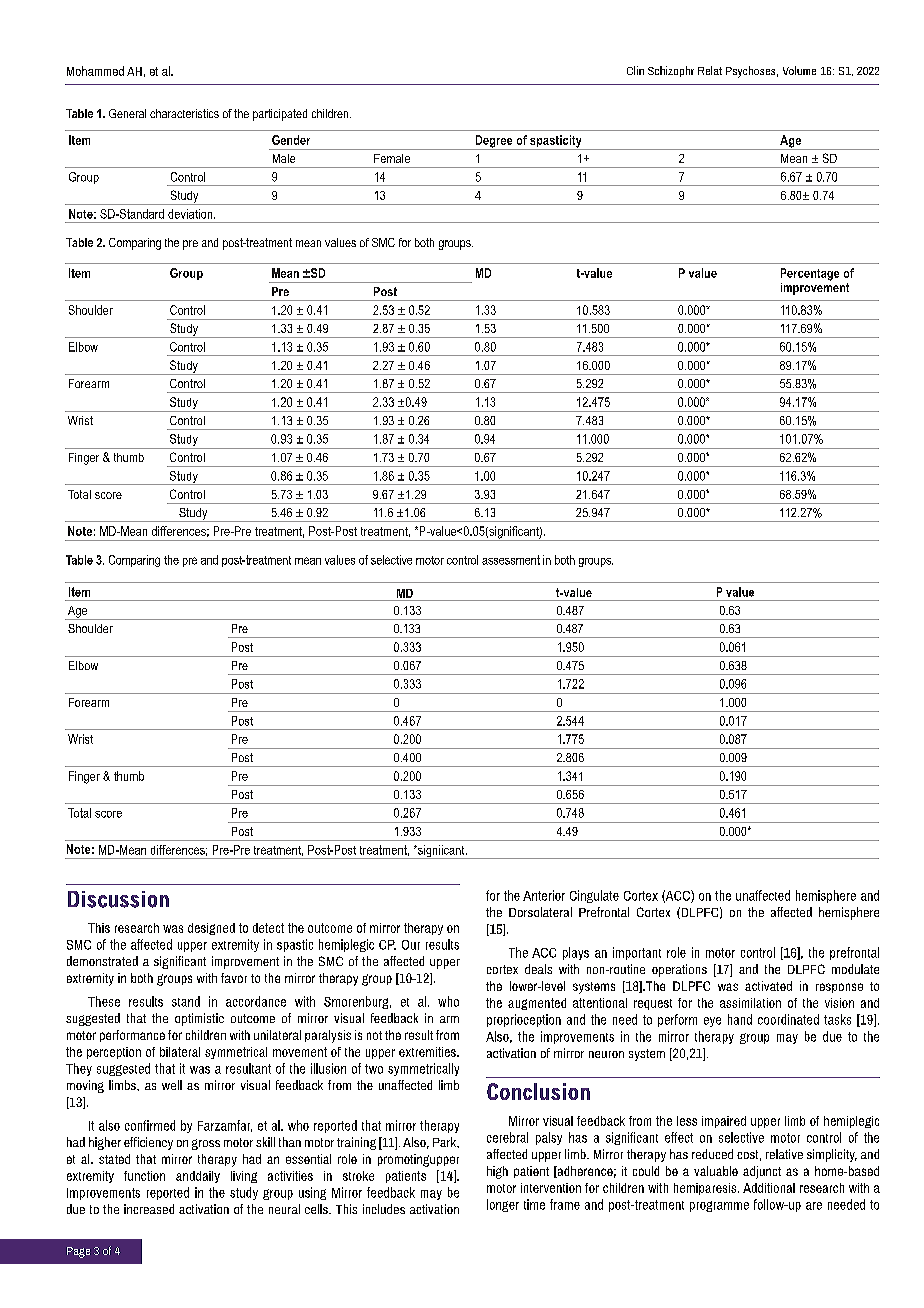 This screenshot has height=1308, width=924. Describe the element at coordinates (544, 895) in the screenshot. I see `Anterior` at that location.
